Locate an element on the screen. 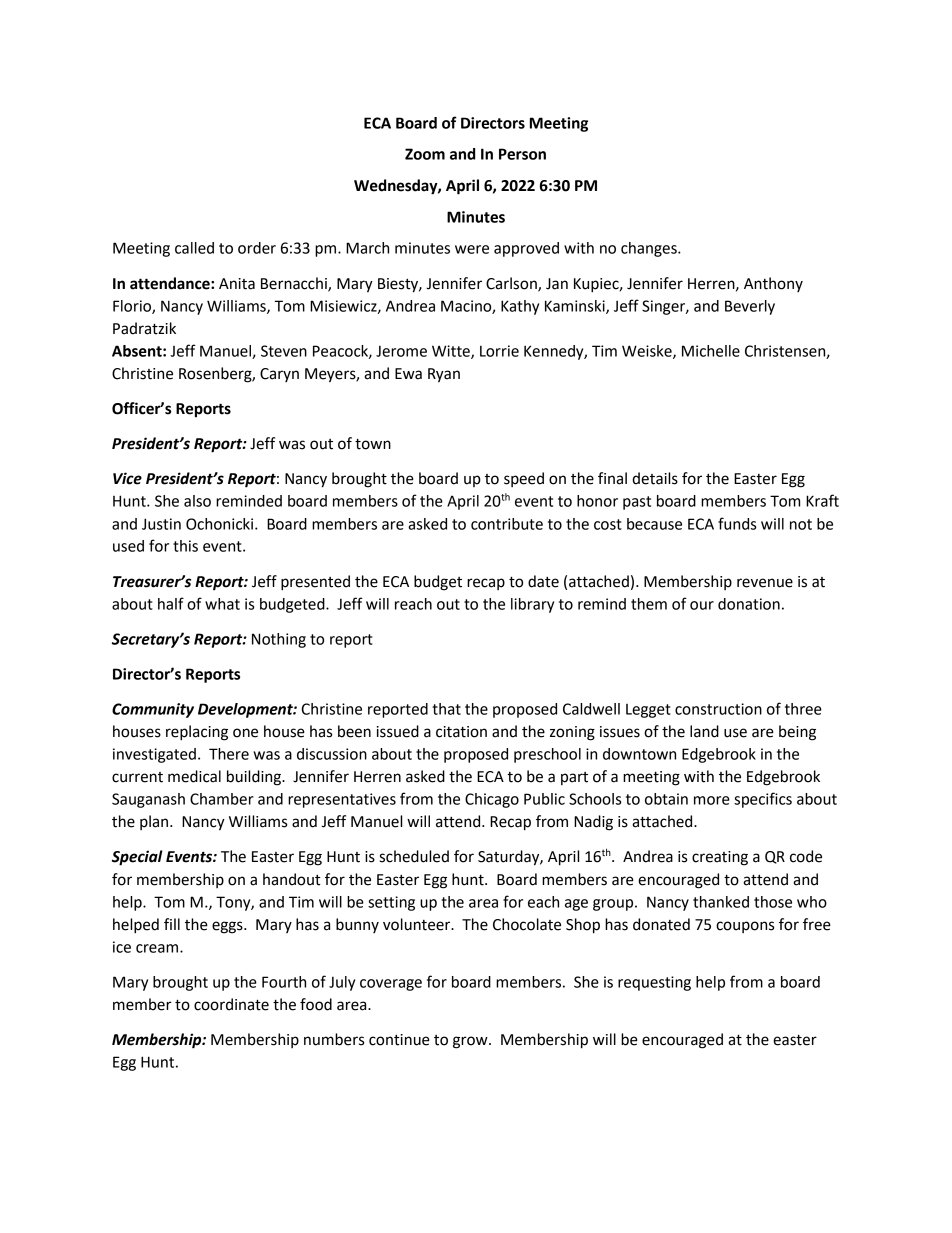  changes is located at coordinates (650, 249).
